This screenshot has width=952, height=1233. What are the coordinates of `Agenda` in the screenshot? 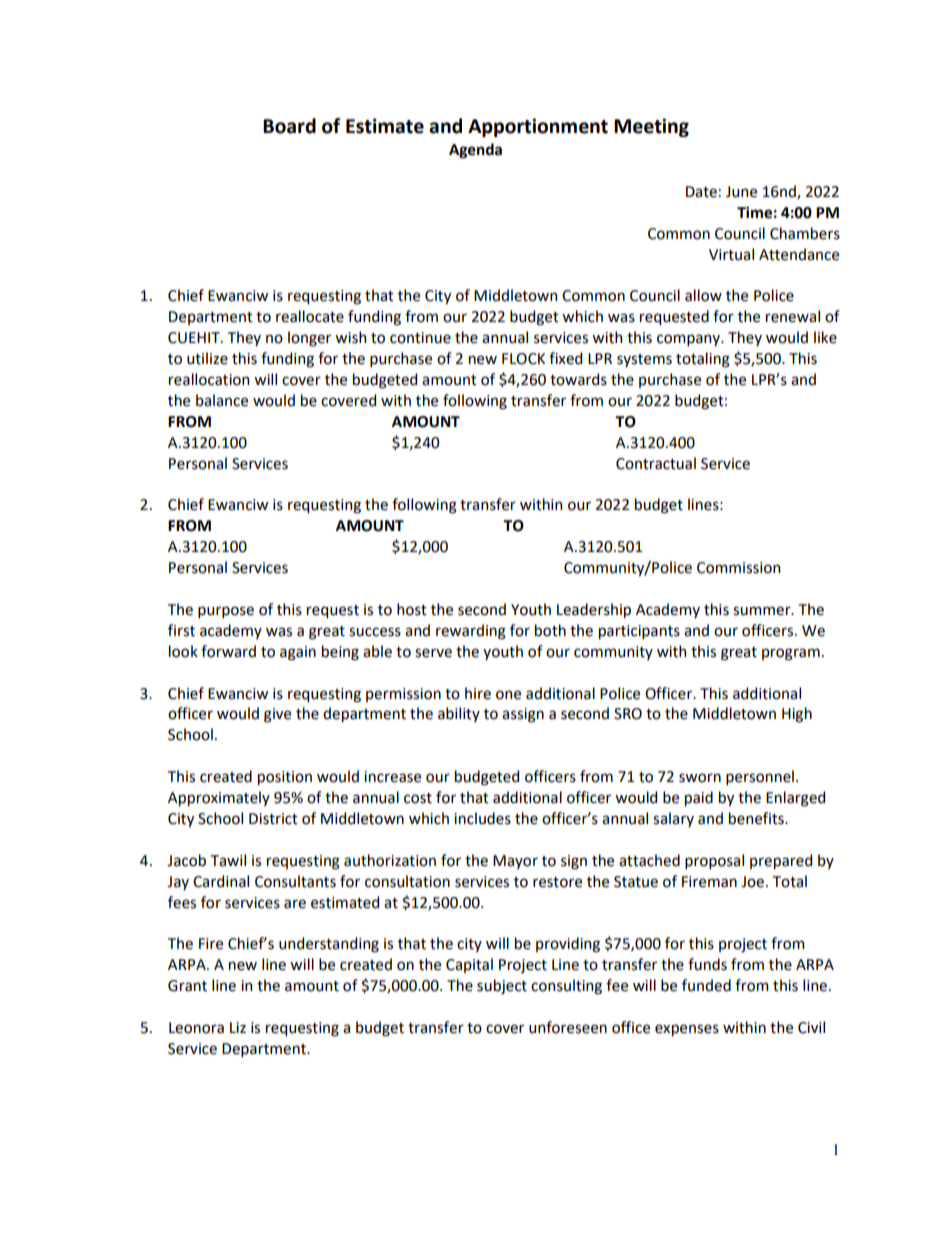 It's located at (475, 151).
